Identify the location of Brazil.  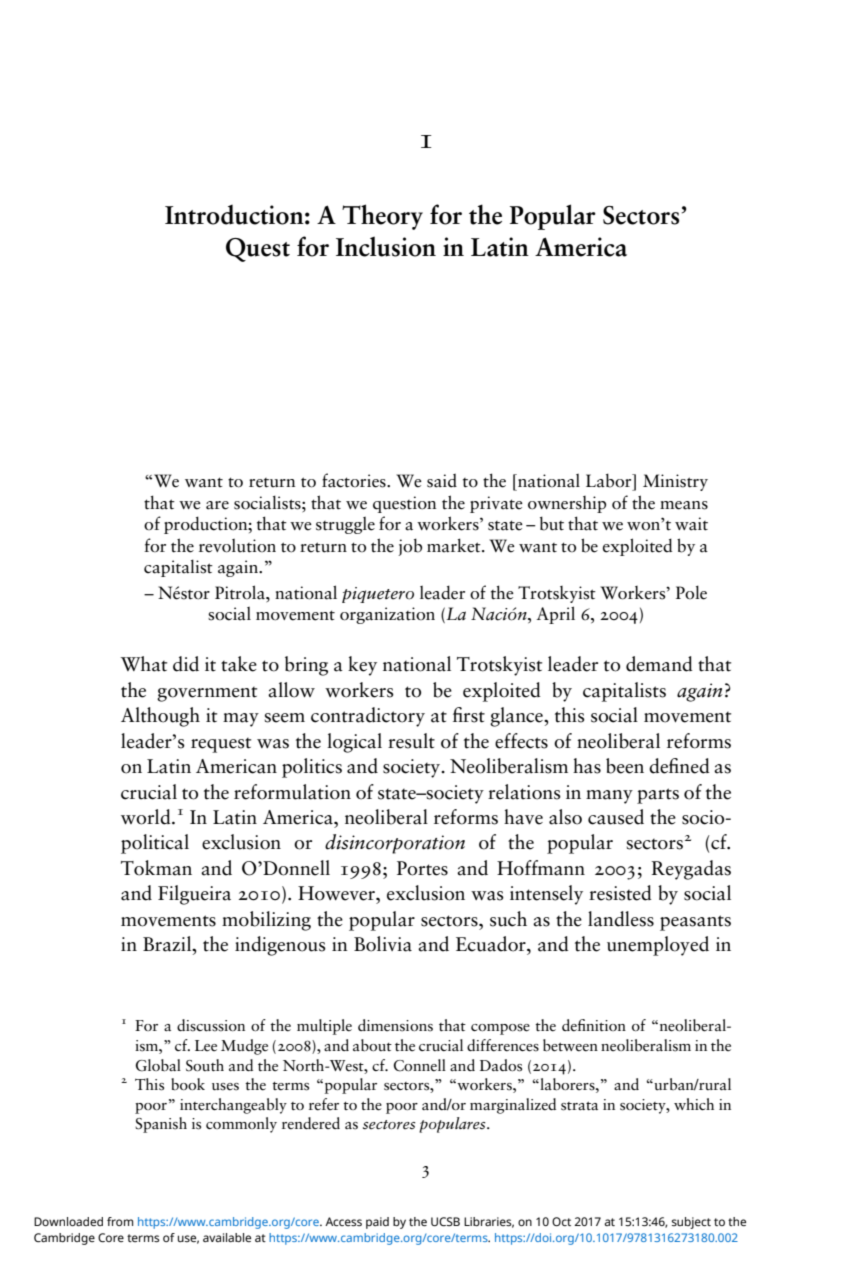
(168, 944).
